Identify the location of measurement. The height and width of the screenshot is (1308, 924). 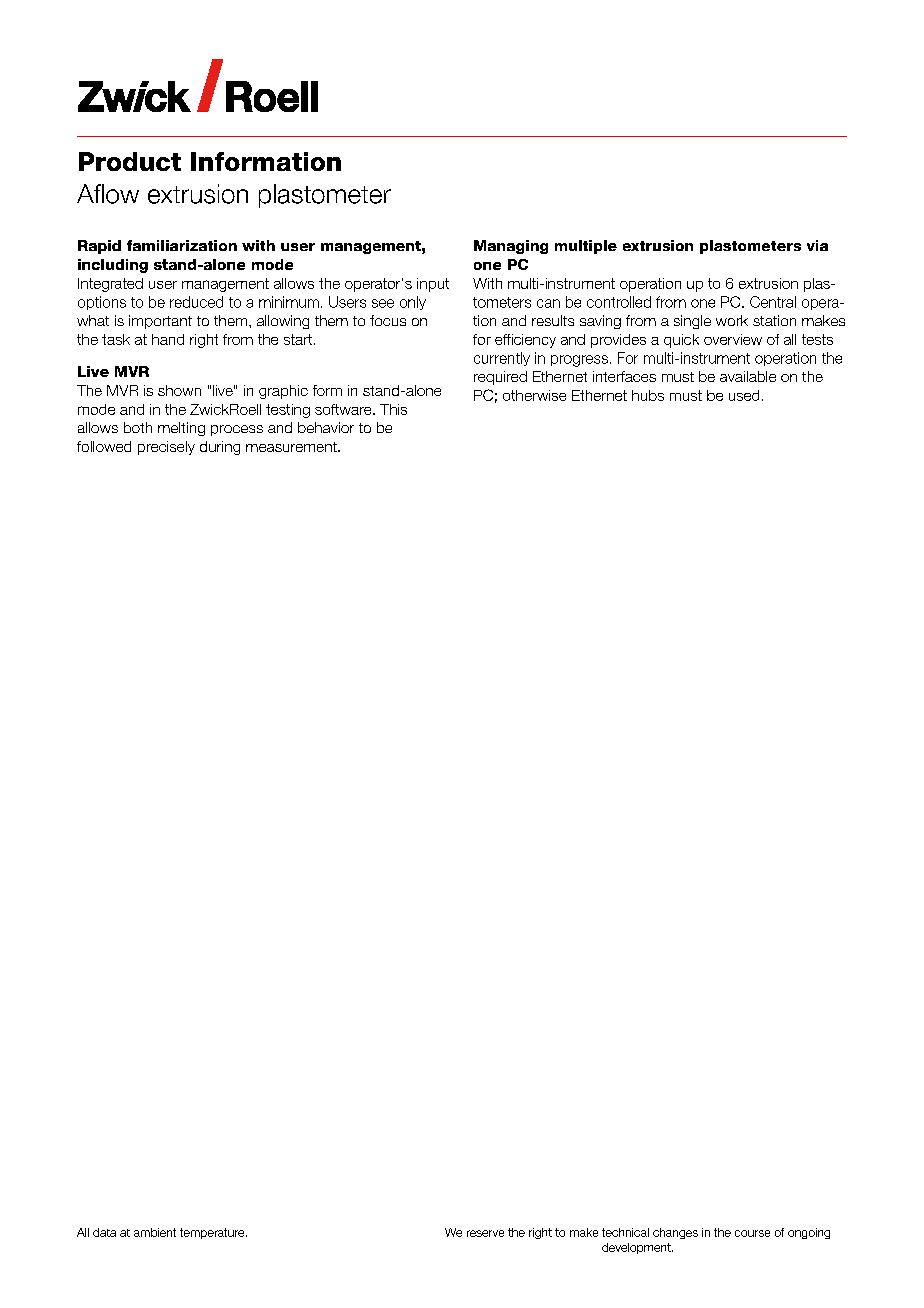
(292, 447).
